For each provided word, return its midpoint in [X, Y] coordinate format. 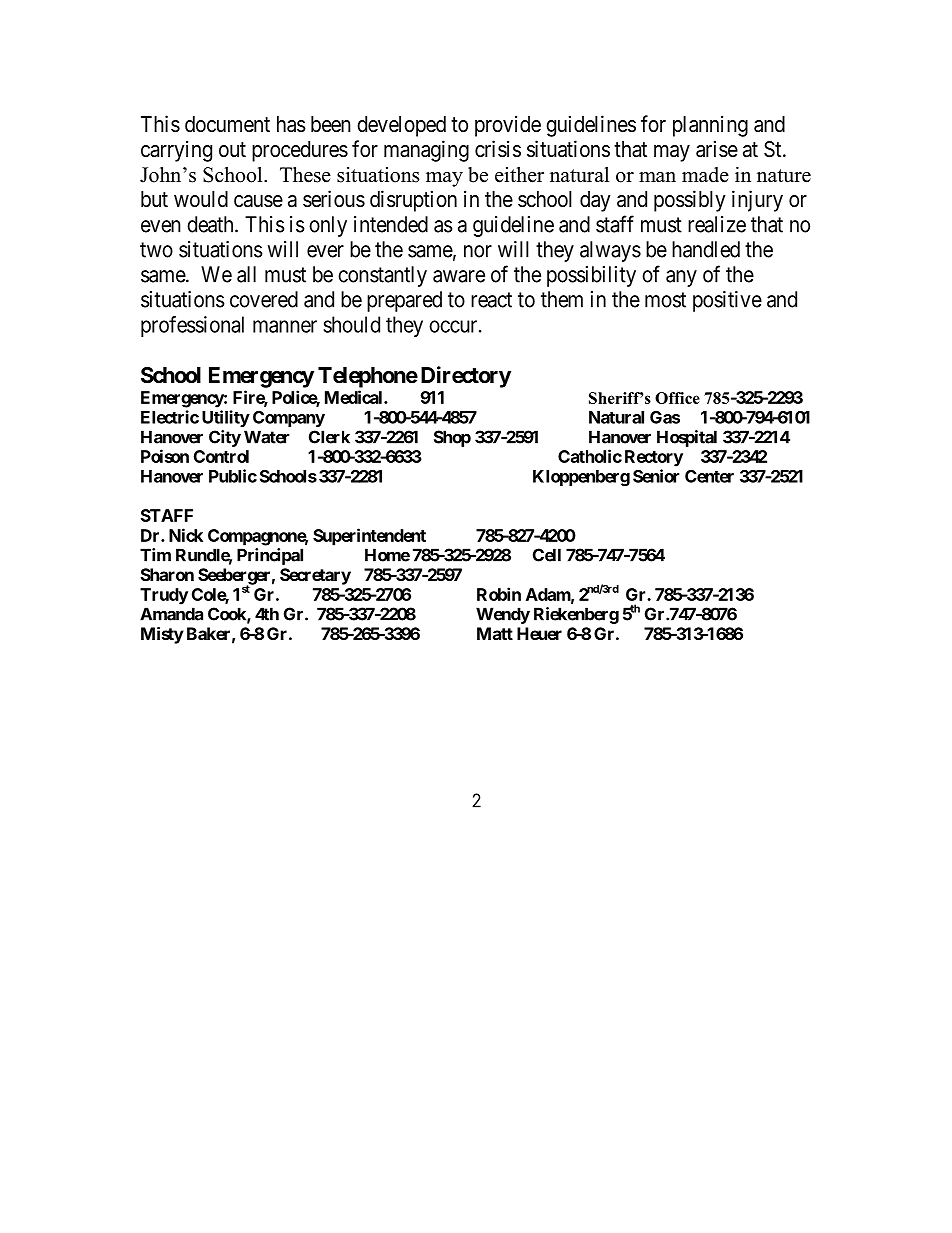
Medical [355, 397]
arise [717, 149]
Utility [226, 418]
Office [677, 398]
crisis [498, 149]
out [232, 149]
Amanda [171, 614]
